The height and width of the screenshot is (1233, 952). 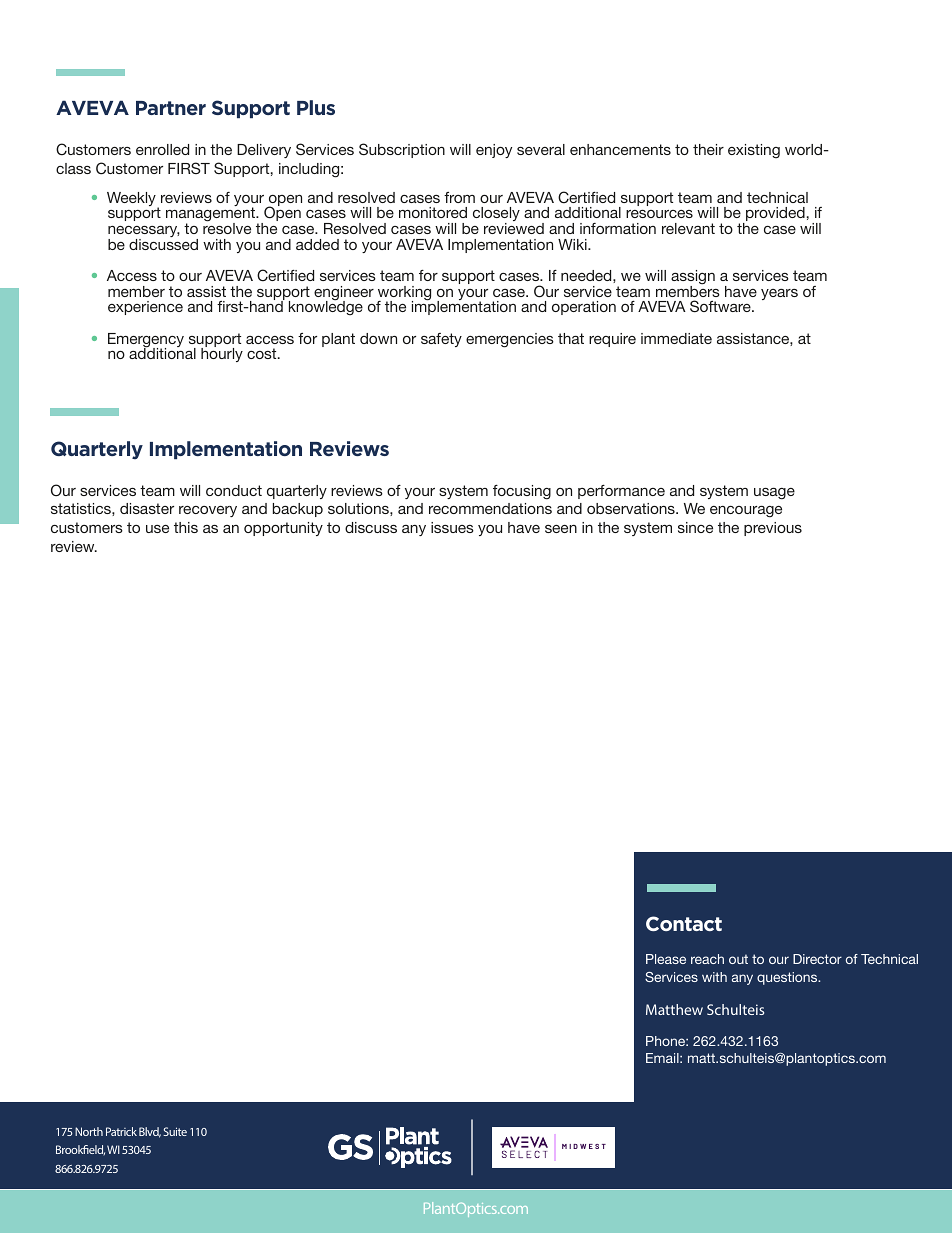 What do you see at coordinates (150, 1132) in the screenshot?
I see `Blvd` at bounding box center [150, 1132].
